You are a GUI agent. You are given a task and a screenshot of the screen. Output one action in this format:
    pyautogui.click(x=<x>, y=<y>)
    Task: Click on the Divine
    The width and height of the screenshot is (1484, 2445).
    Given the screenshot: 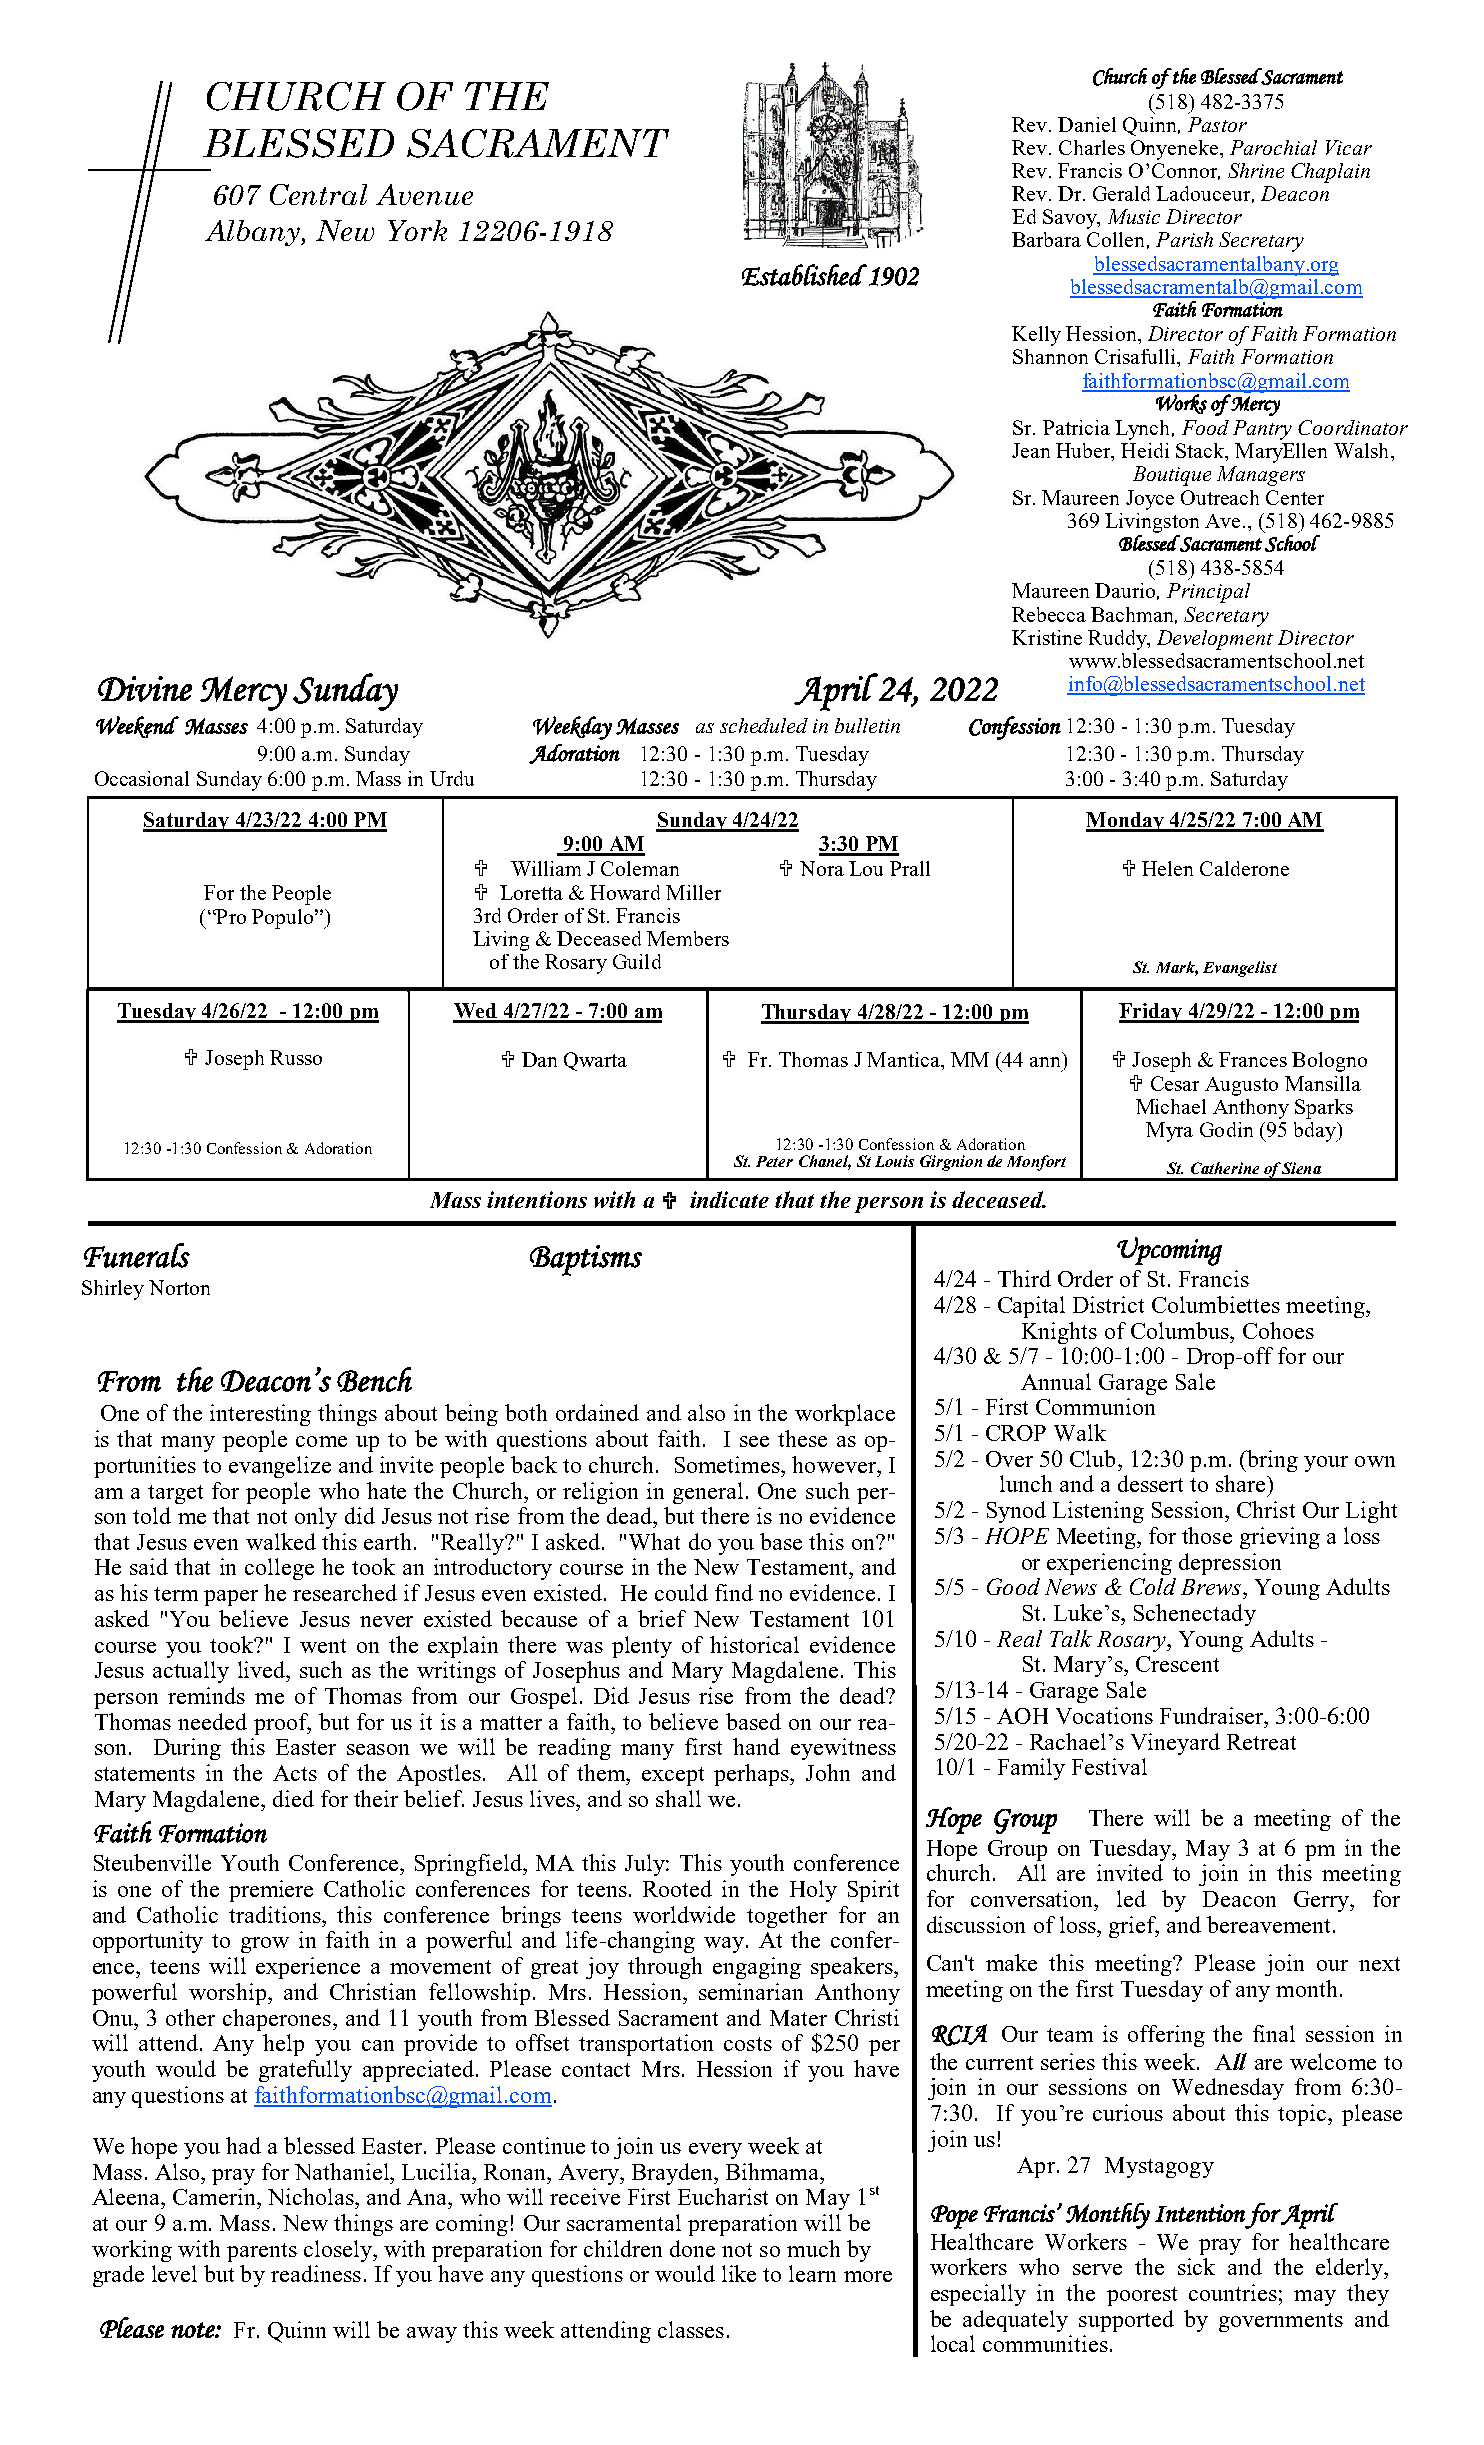 What is the action you would take?
    pyautogui.click(x=145, y=689)
